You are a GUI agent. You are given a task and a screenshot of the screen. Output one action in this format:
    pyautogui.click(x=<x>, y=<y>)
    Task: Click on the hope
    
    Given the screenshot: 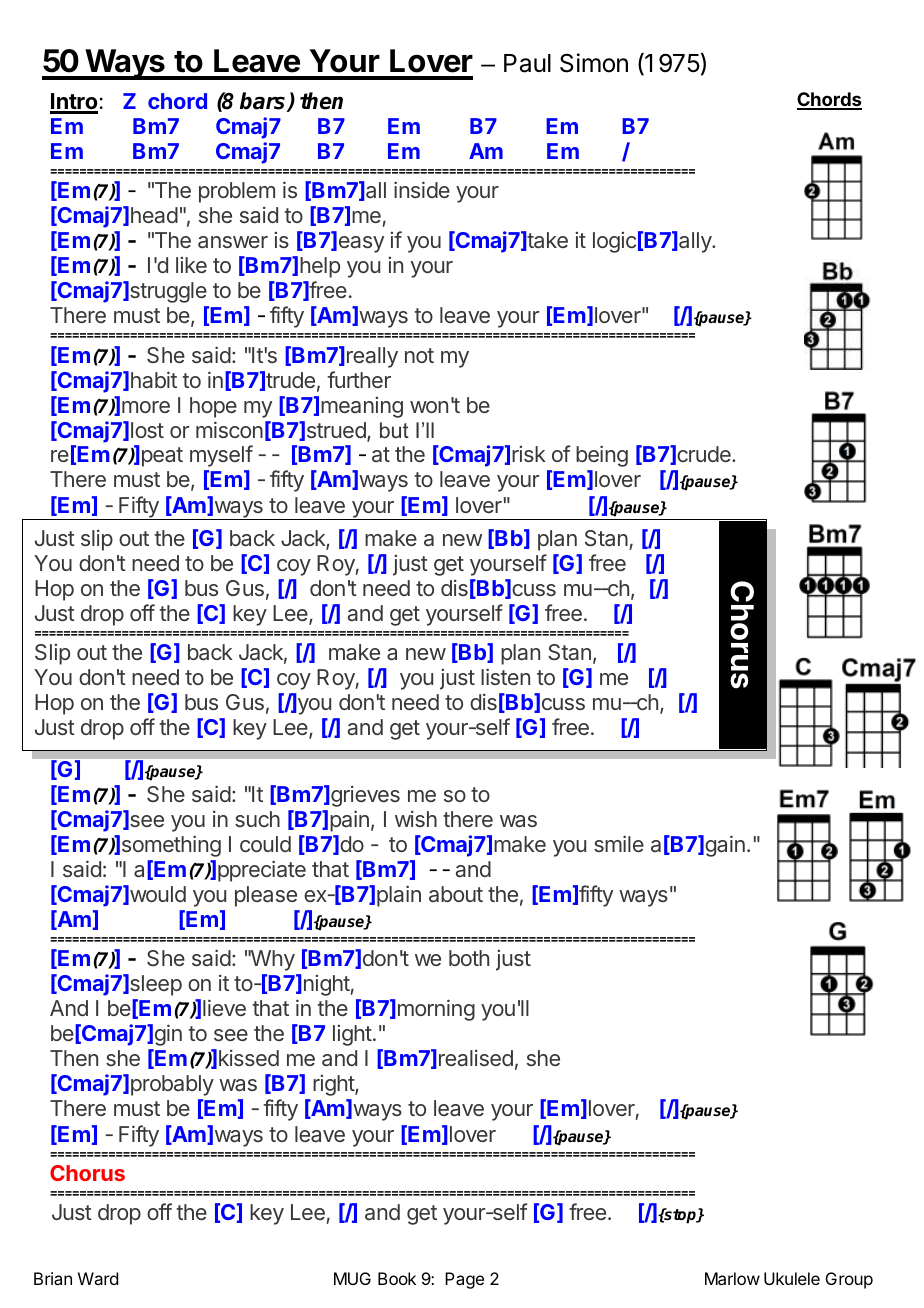 What is the action you would take?
    pyautogui.click(x=213, y=407)
